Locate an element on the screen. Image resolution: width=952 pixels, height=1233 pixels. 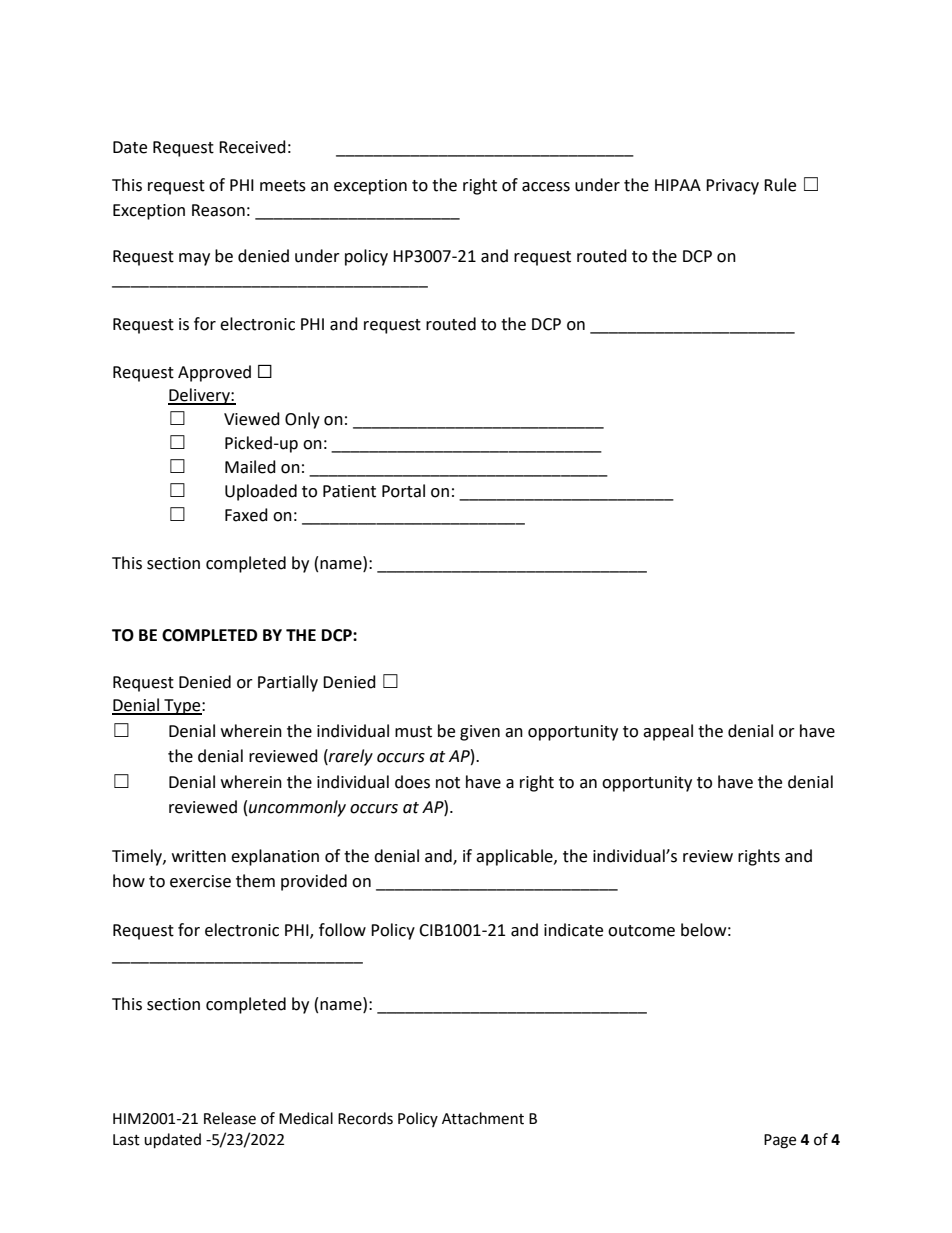
Type is located at coordinates (182, 707).
